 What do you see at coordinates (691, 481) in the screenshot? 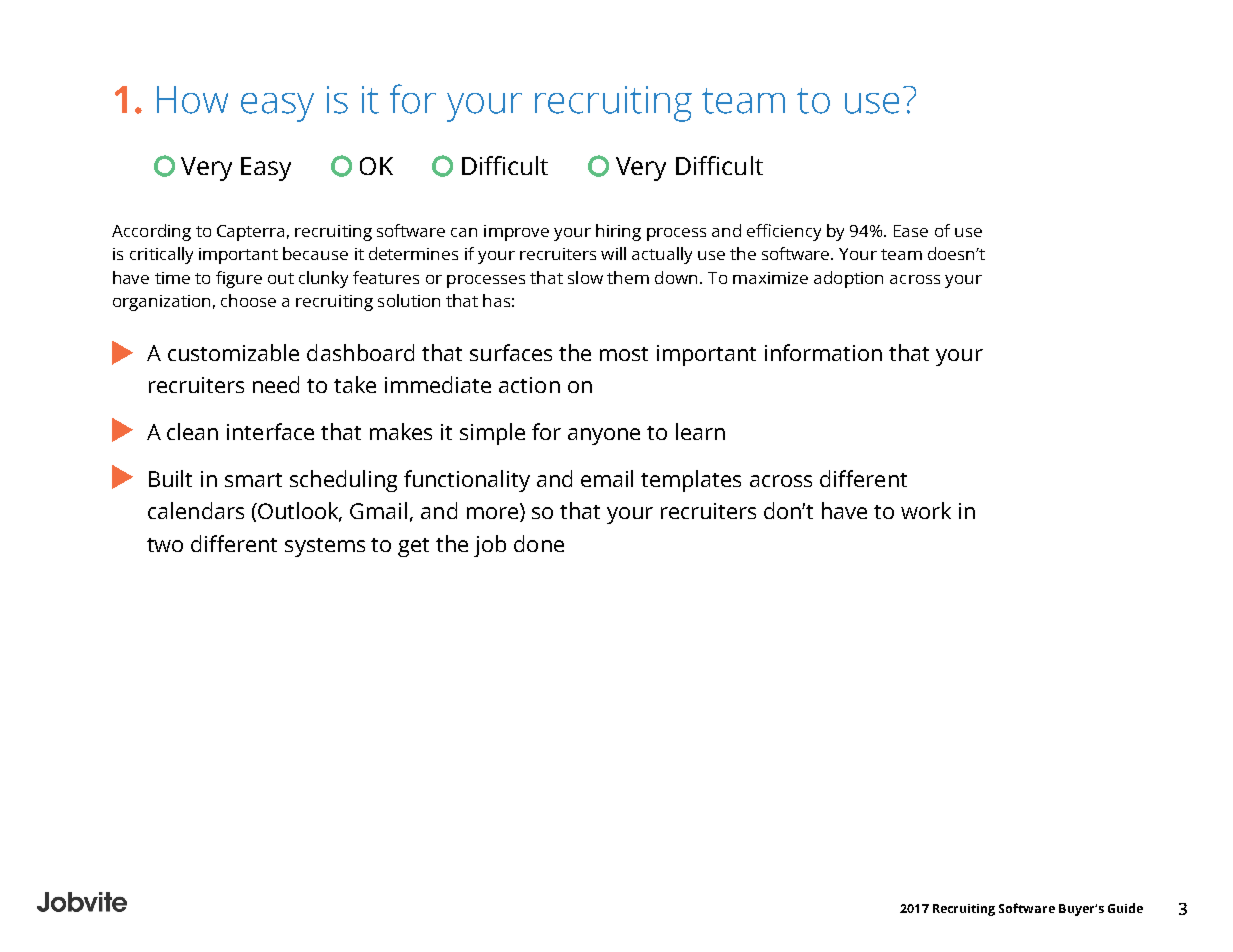
I see `templates` at bounding box center [691, 481].
